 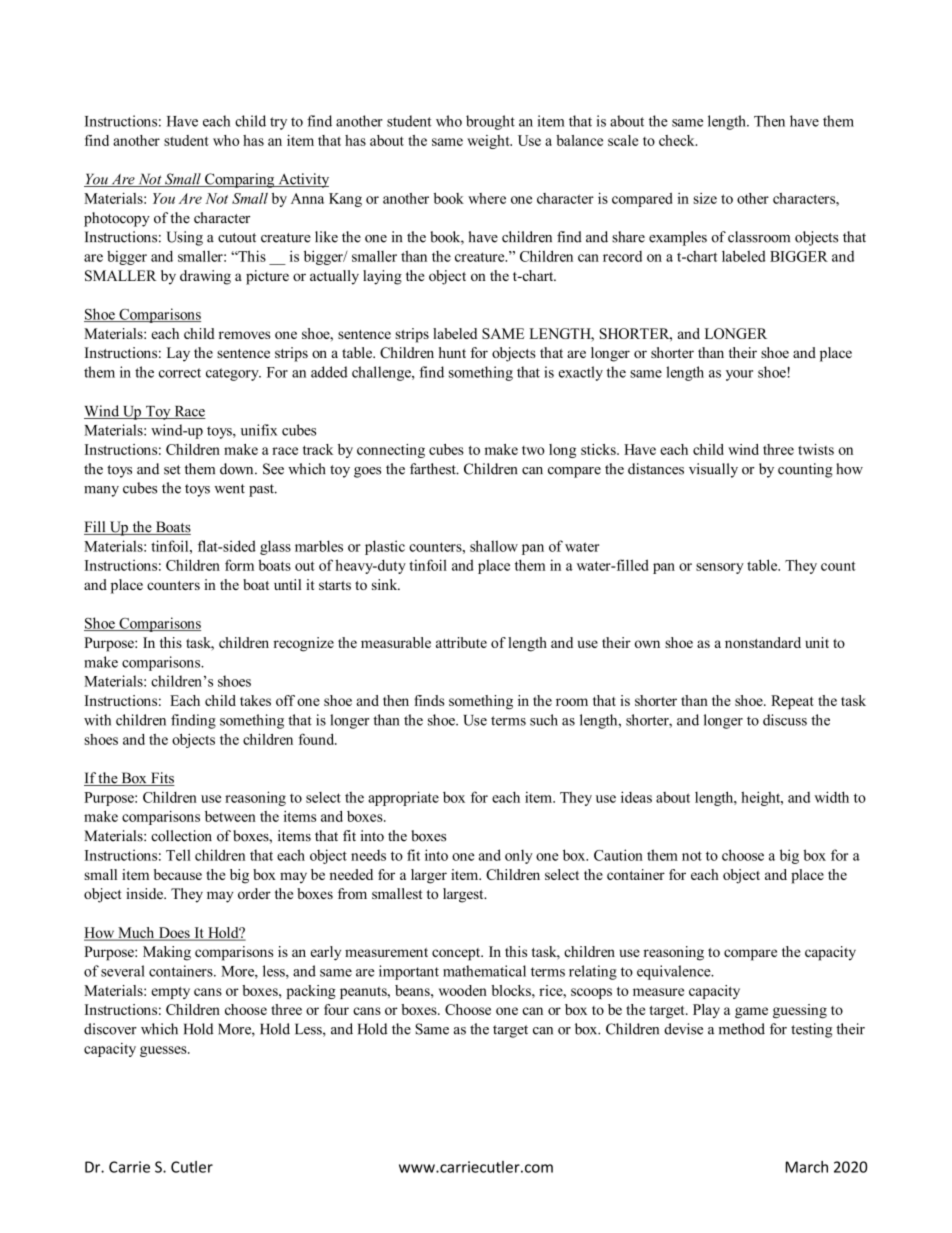 I want to click on guesses, so click(x=164, y=1051).
